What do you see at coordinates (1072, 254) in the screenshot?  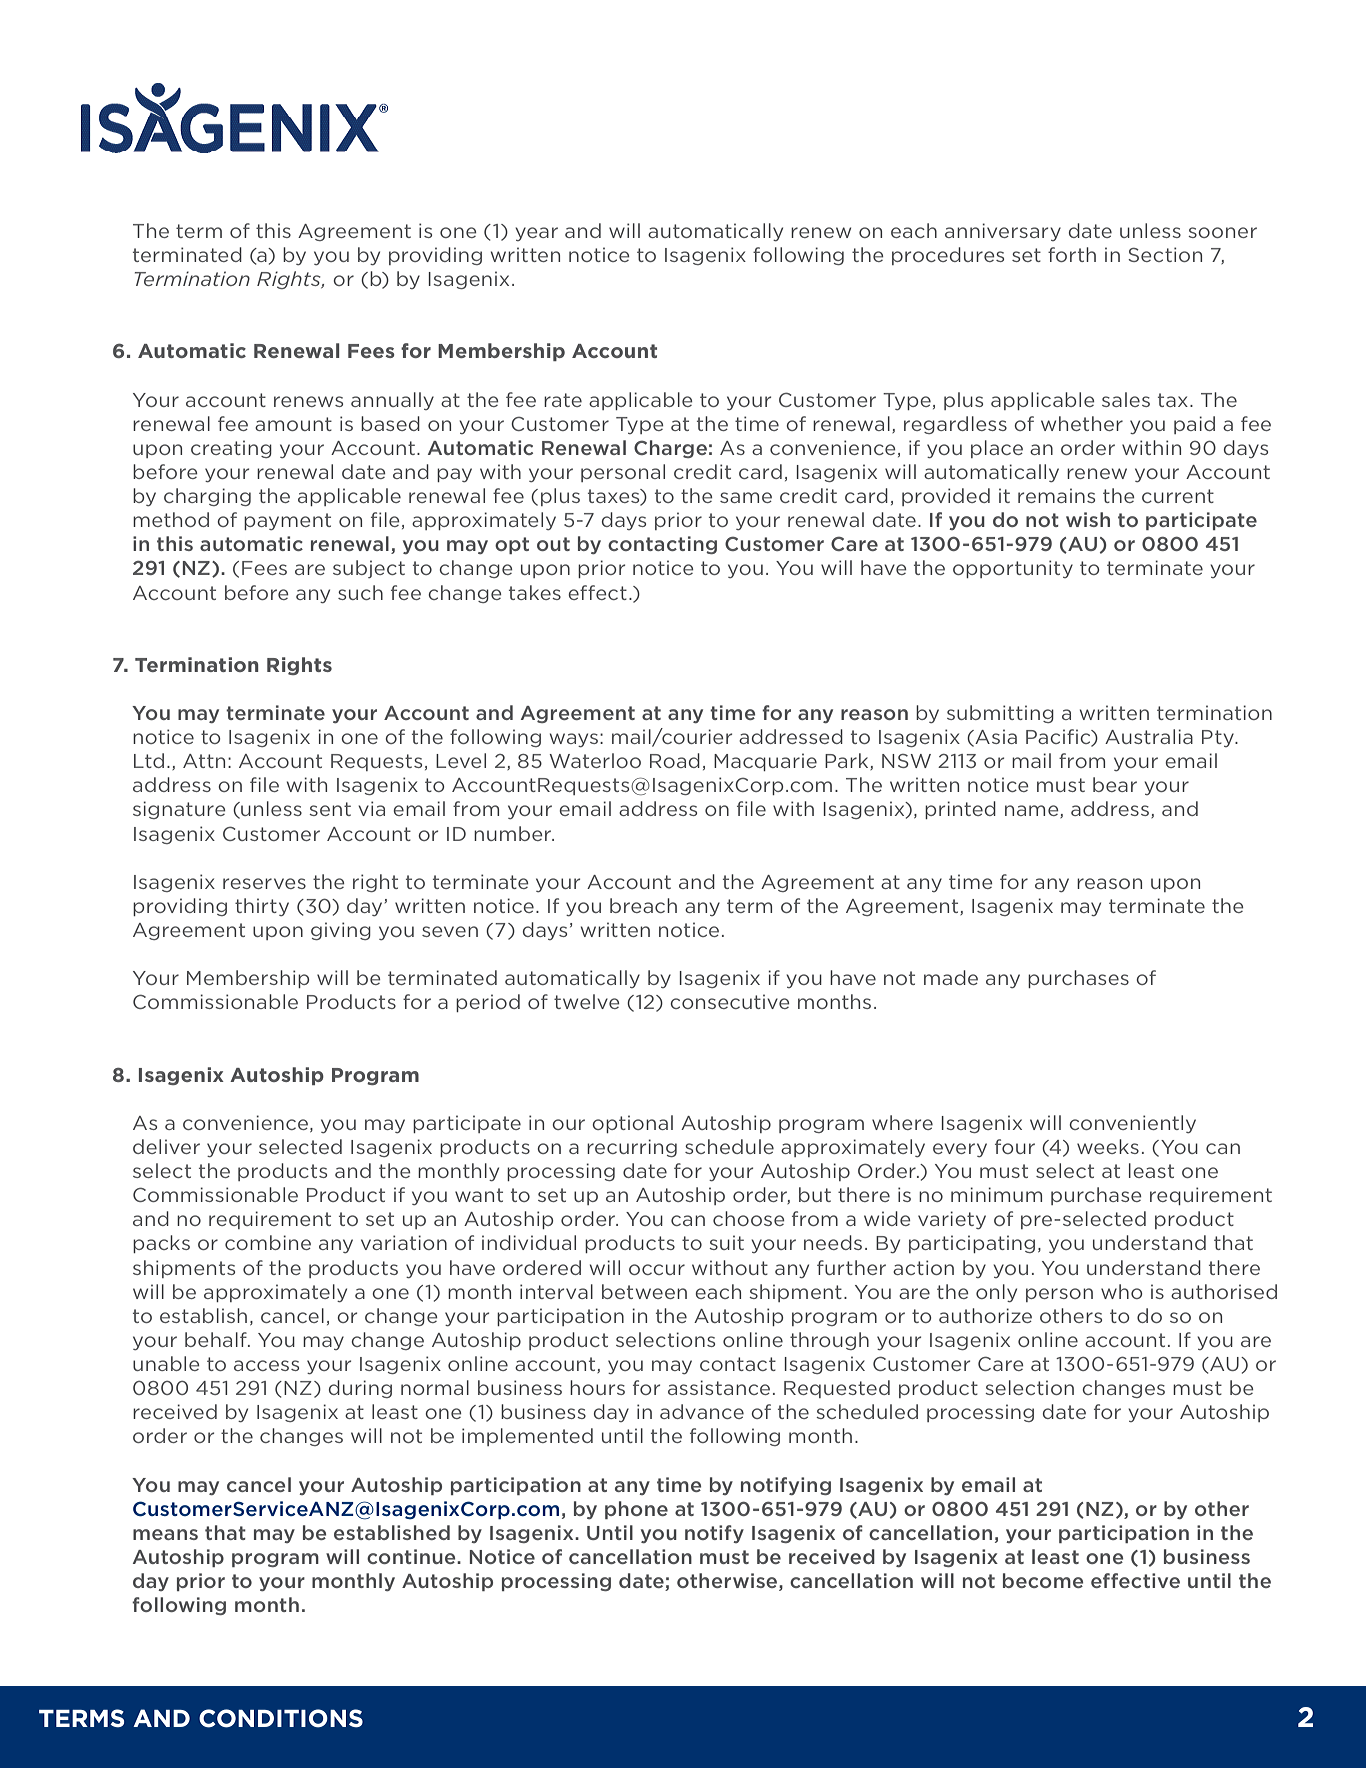 I see `forth` at bounding box center [1072, 254].
